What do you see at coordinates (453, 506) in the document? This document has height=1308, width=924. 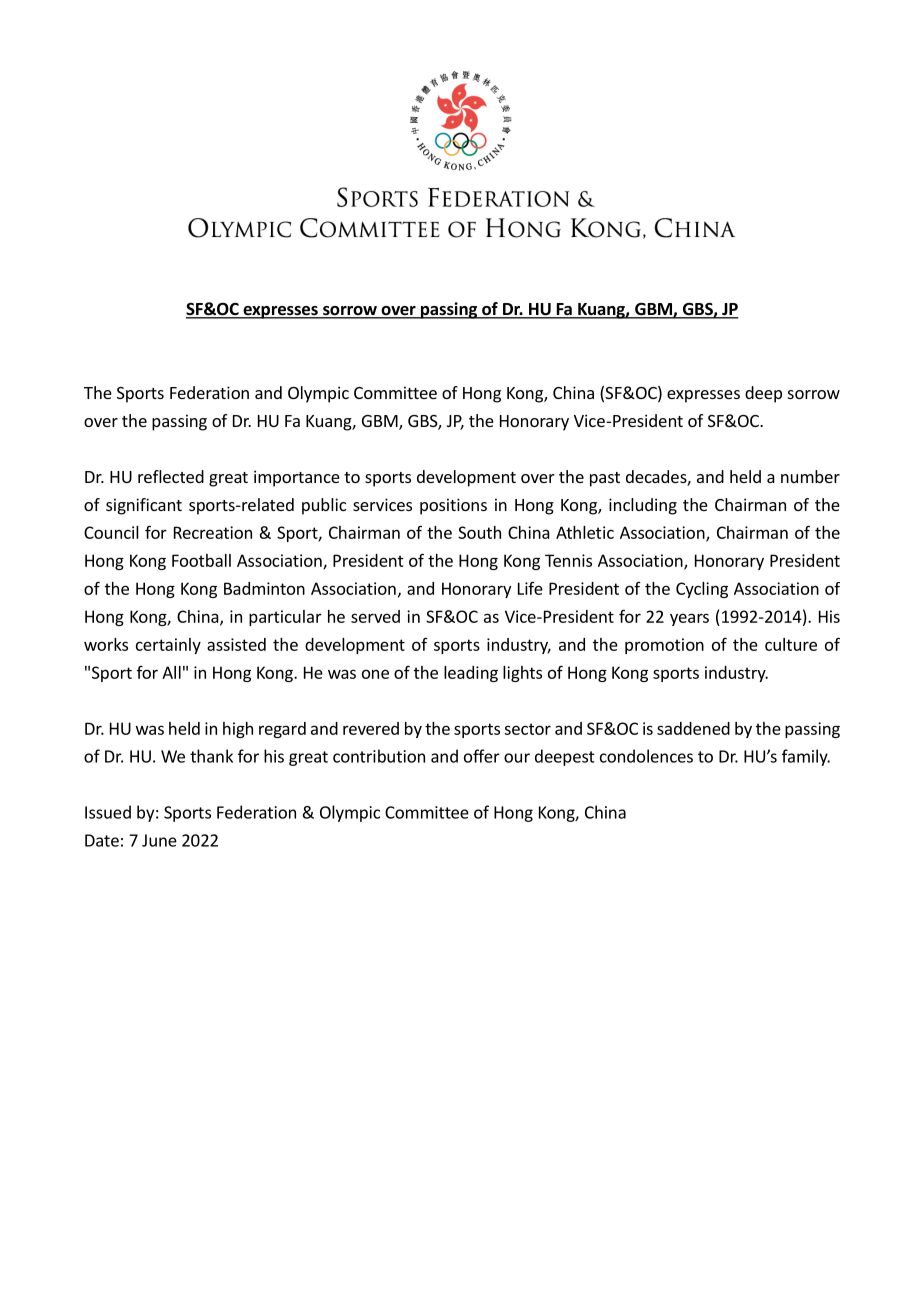 I see `positions` at bounding box center [453, 506].
